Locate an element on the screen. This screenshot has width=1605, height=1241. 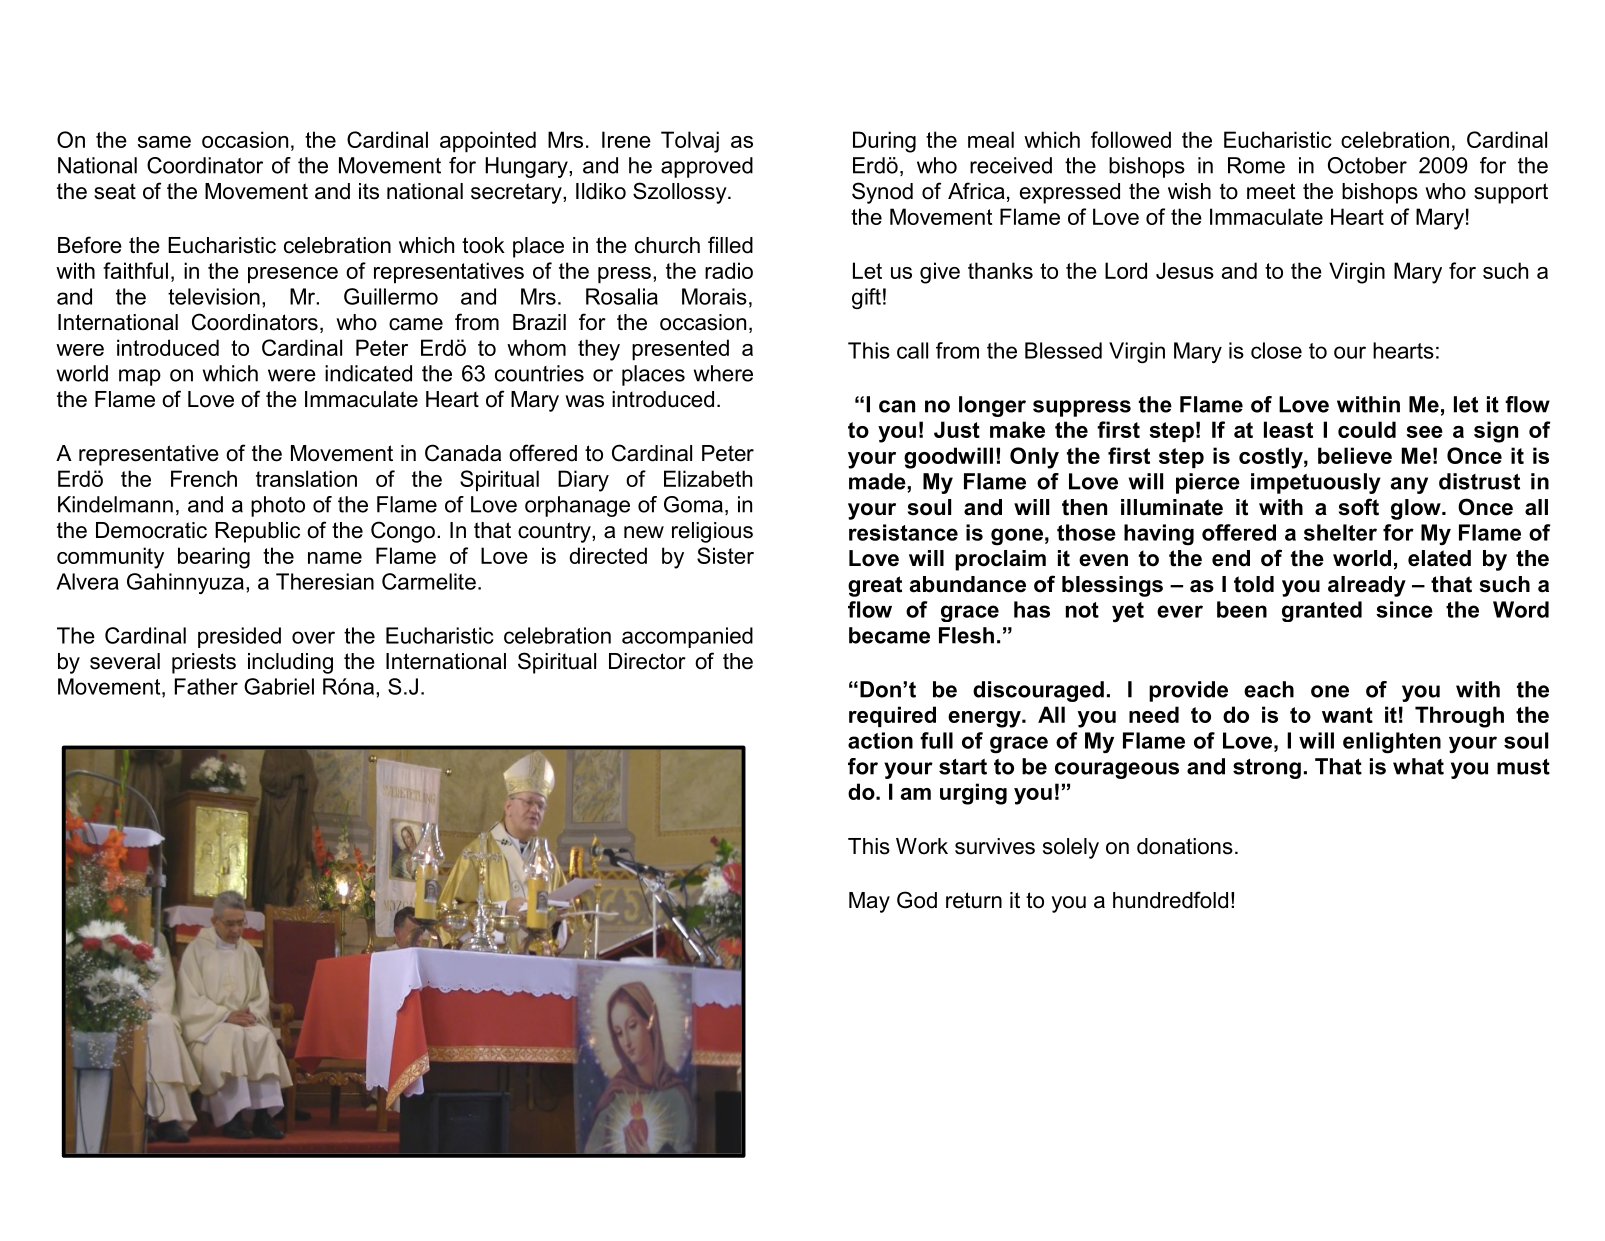
same is located at coordinates (164, 142).
